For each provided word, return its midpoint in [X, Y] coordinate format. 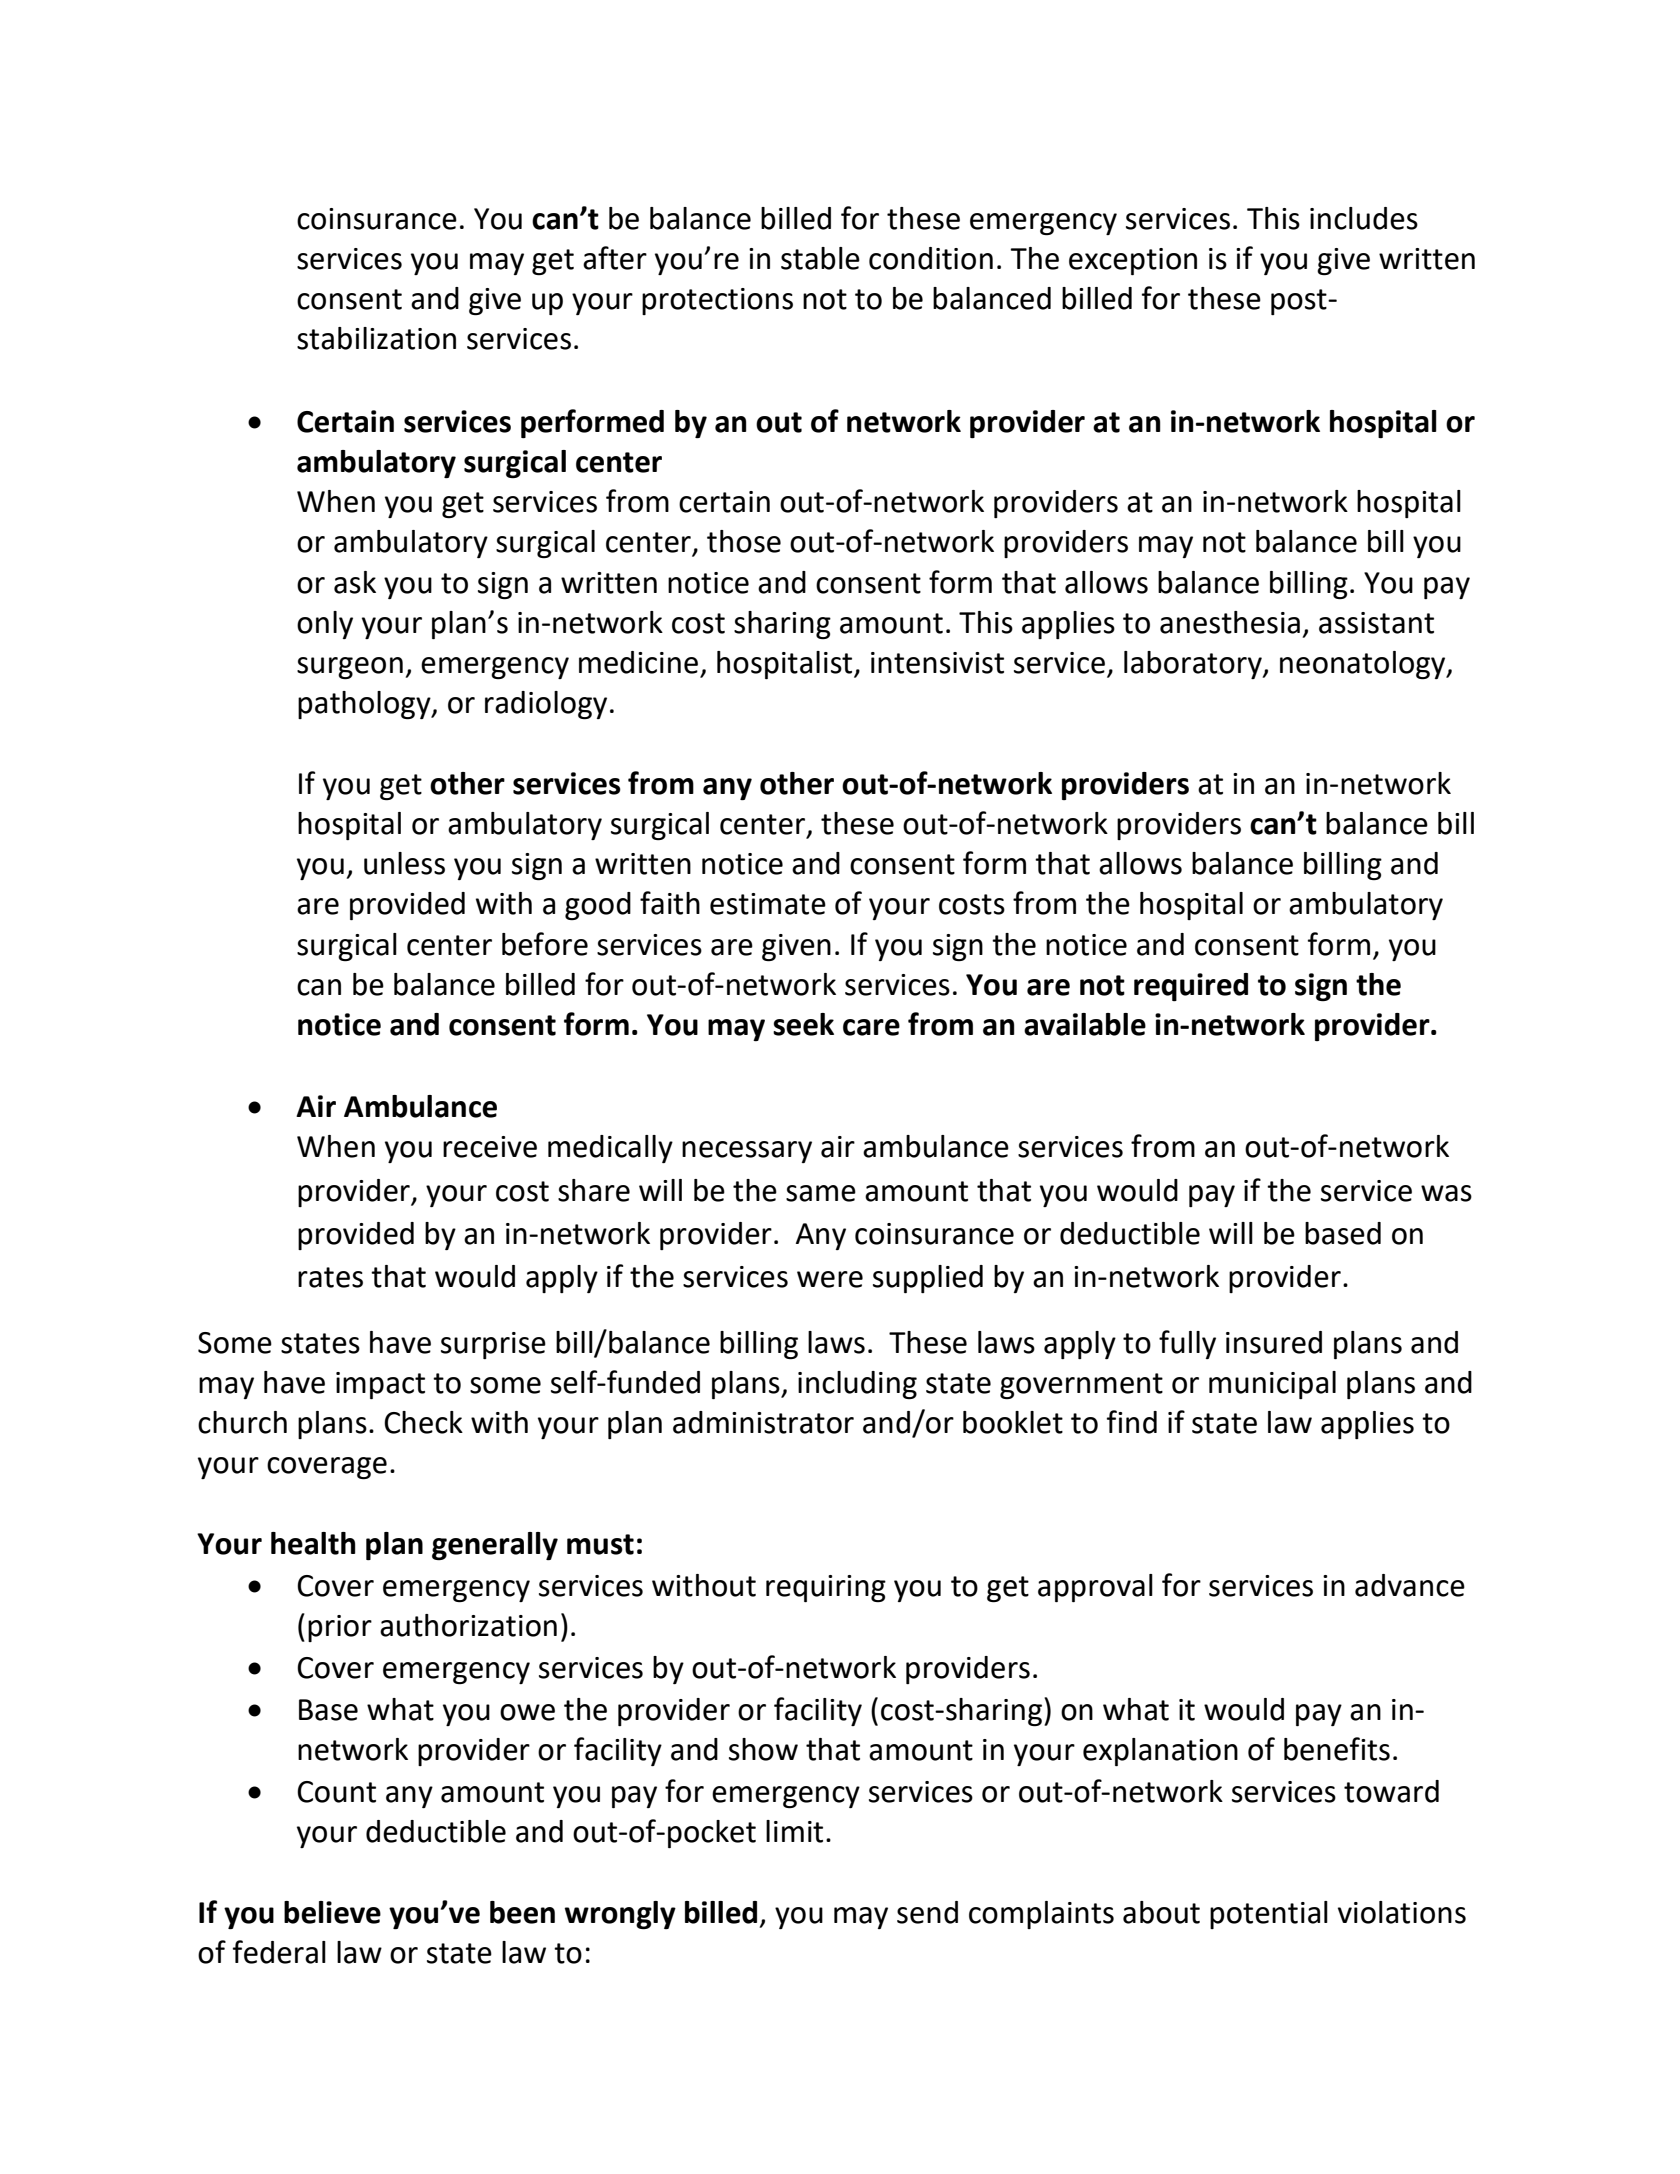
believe [332, 1912]
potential [1269, 1915]
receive [490, 1147]
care [871, 1027]
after [615, 258]
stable [820, 258]
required [1191, 987]
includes [1364, 218]
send [927, 1912]
